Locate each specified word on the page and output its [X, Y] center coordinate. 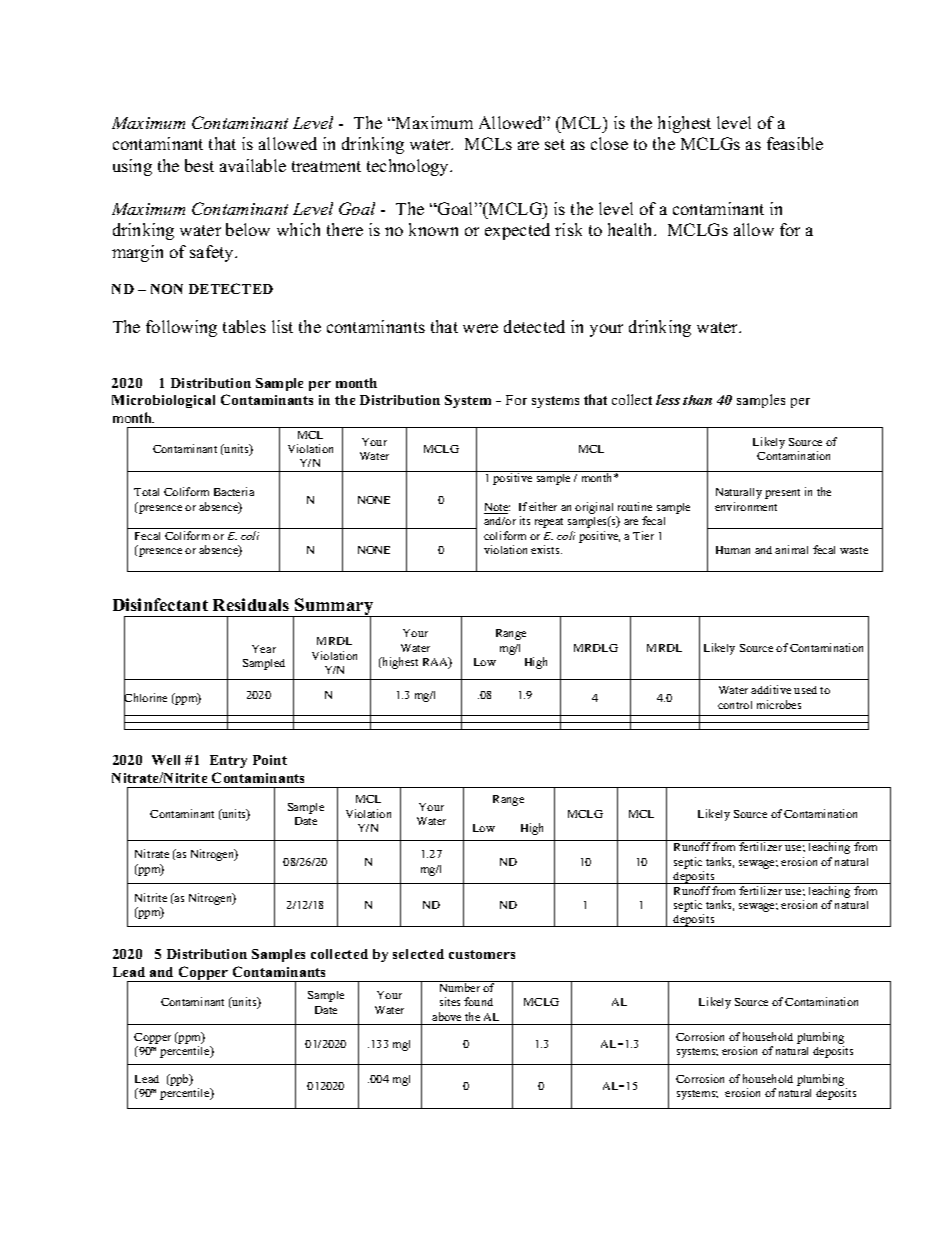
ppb [179, 1080]
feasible [795, 143]
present [782, 494]
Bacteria [234, 491]
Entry [228, 761]
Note [497, 508]
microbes [779, 704]
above [446, 1016]
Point [270, 760]
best [199, 165]
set [555, 144]
